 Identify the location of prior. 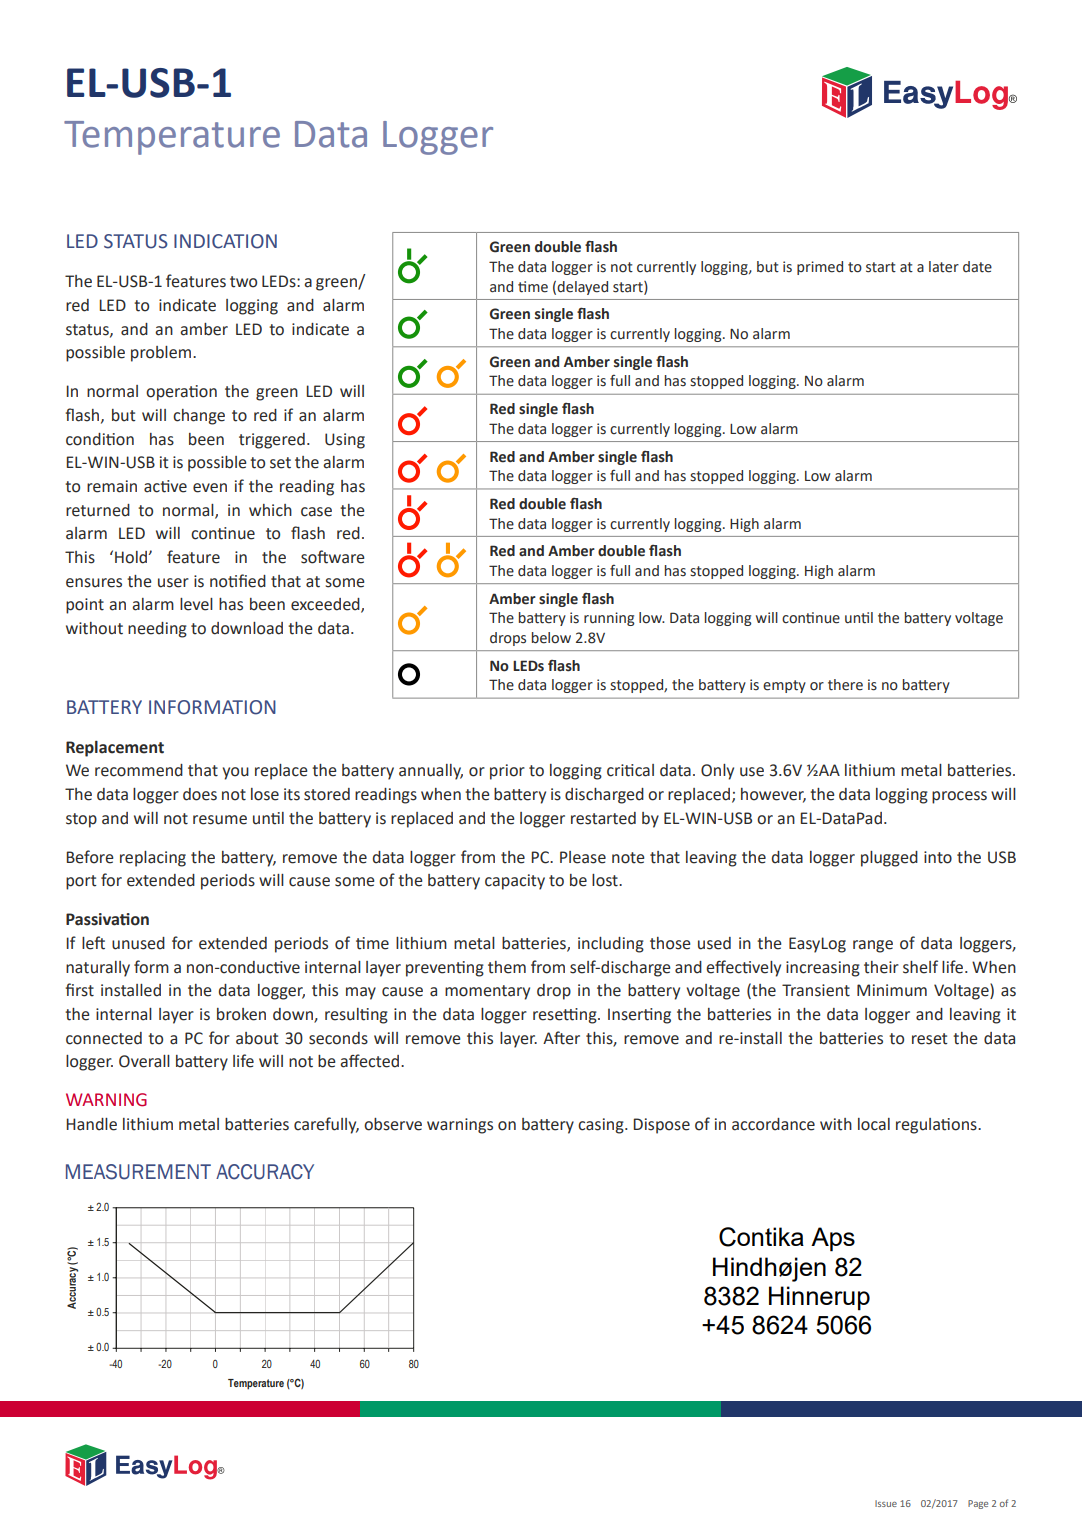
(507, 772).
